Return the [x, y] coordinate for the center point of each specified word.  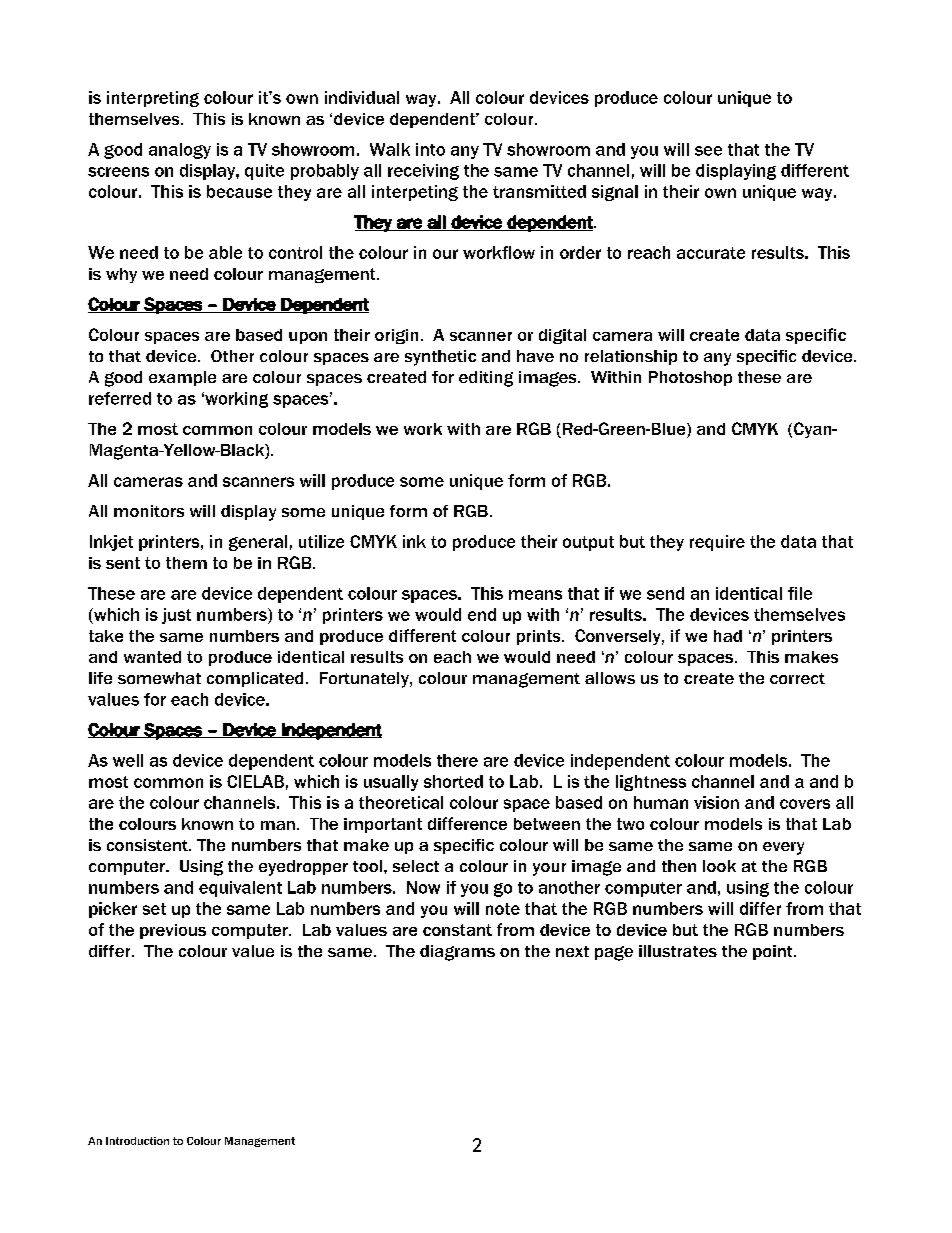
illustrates [678, 951]
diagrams [457, 953]
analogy [180, 151]
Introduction [137, 1141]
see [708, 151]
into [430, 149]
